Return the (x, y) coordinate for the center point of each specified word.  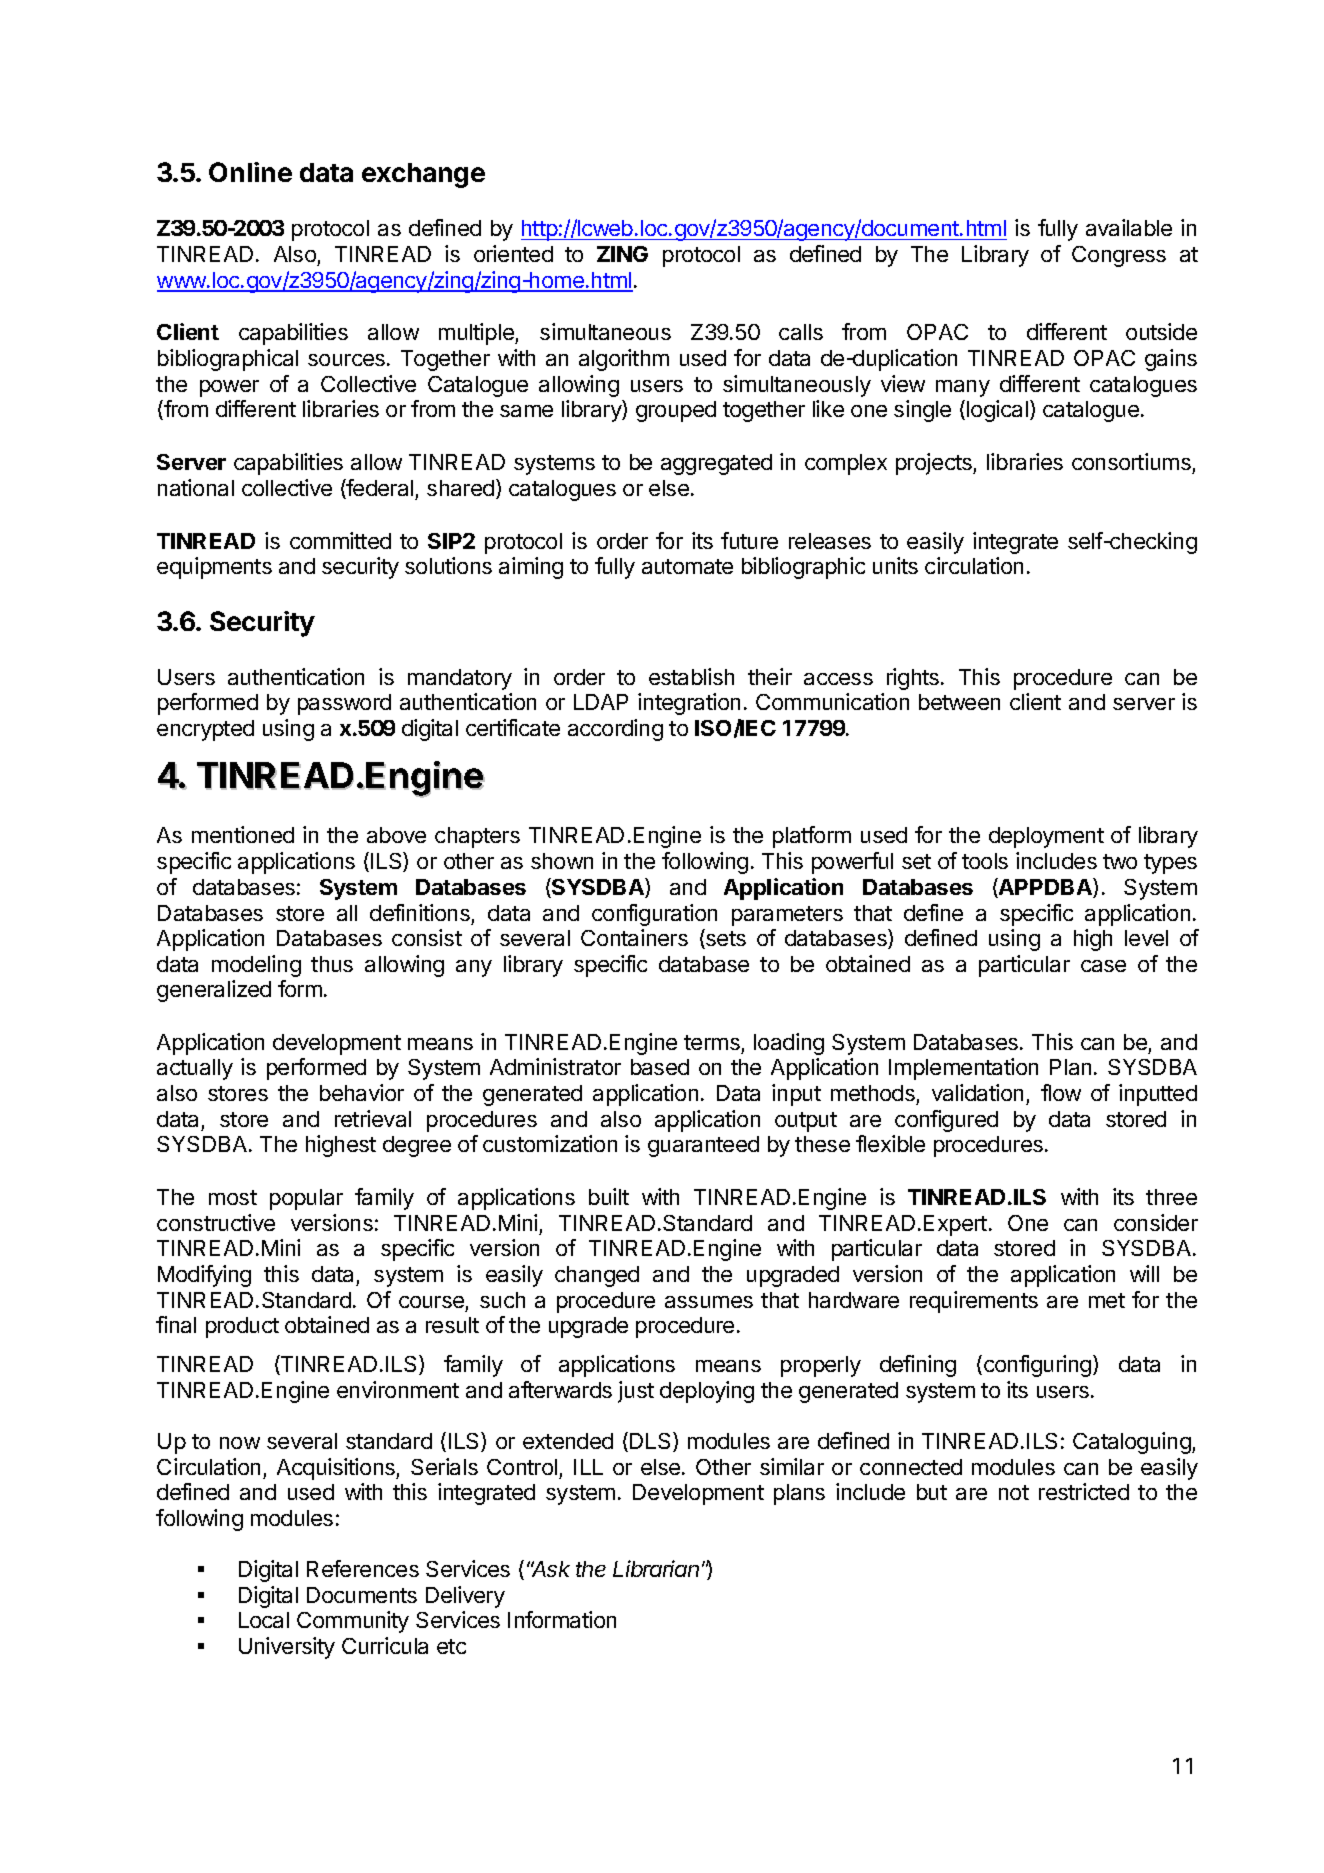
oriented (513, 253)
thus (332, 964)
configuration (654, 915)
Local (264, 1620)
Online (250, 172)
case (1103, 966)
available (1129, 227)
